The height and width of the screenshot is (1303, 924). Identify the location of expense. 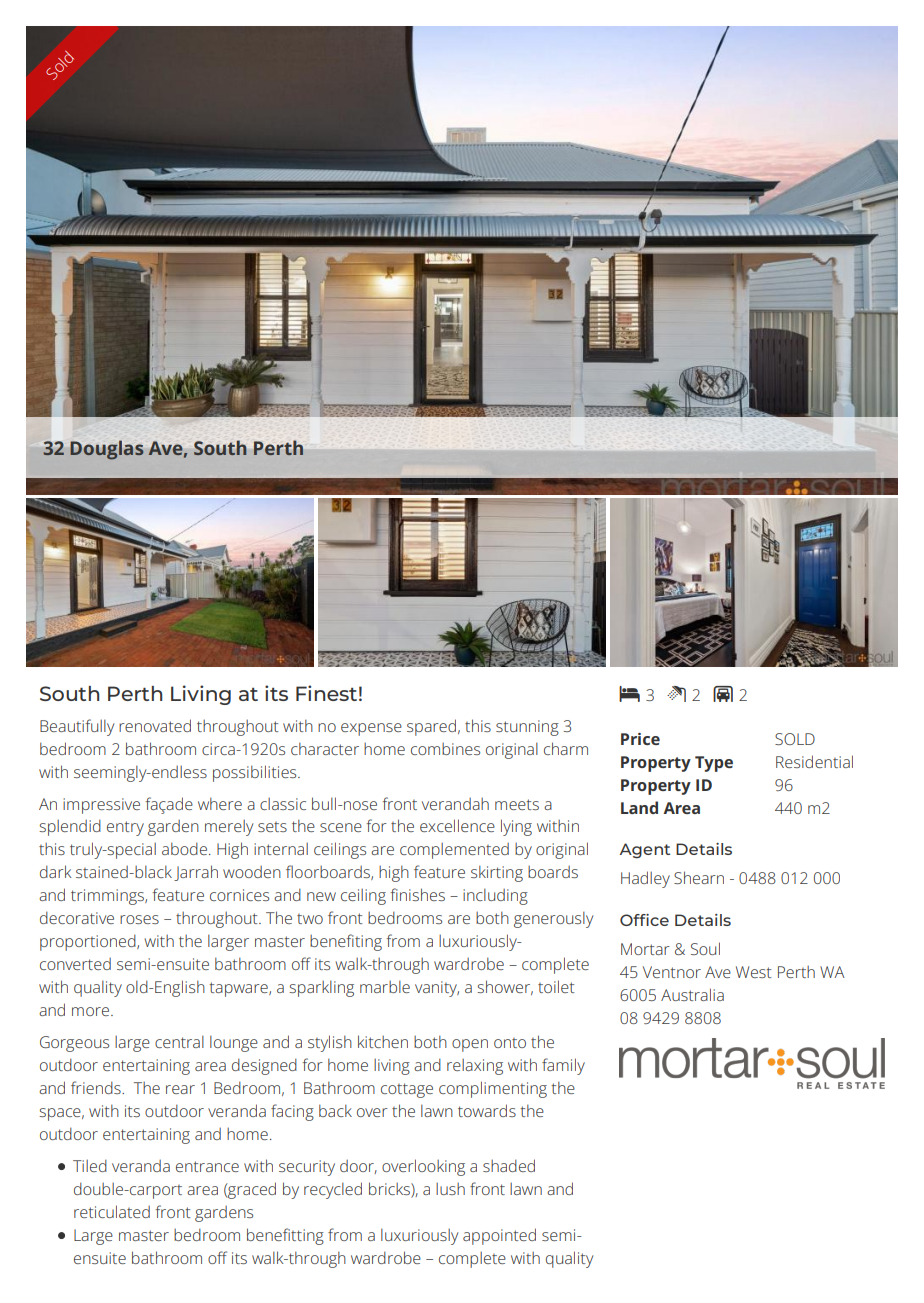
(371, 729).
